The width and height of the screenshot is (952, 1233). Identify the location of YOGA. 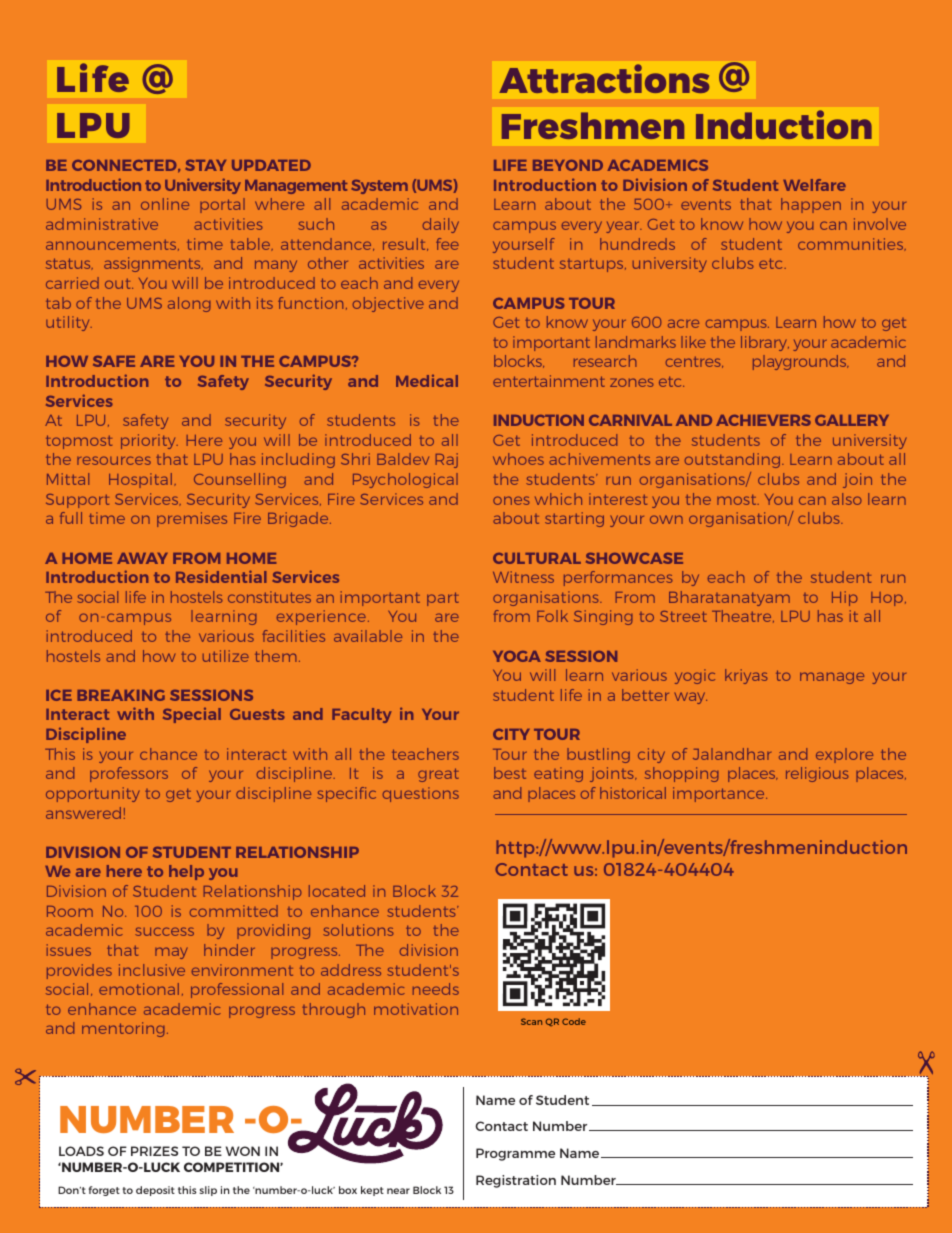
(517, 656).
